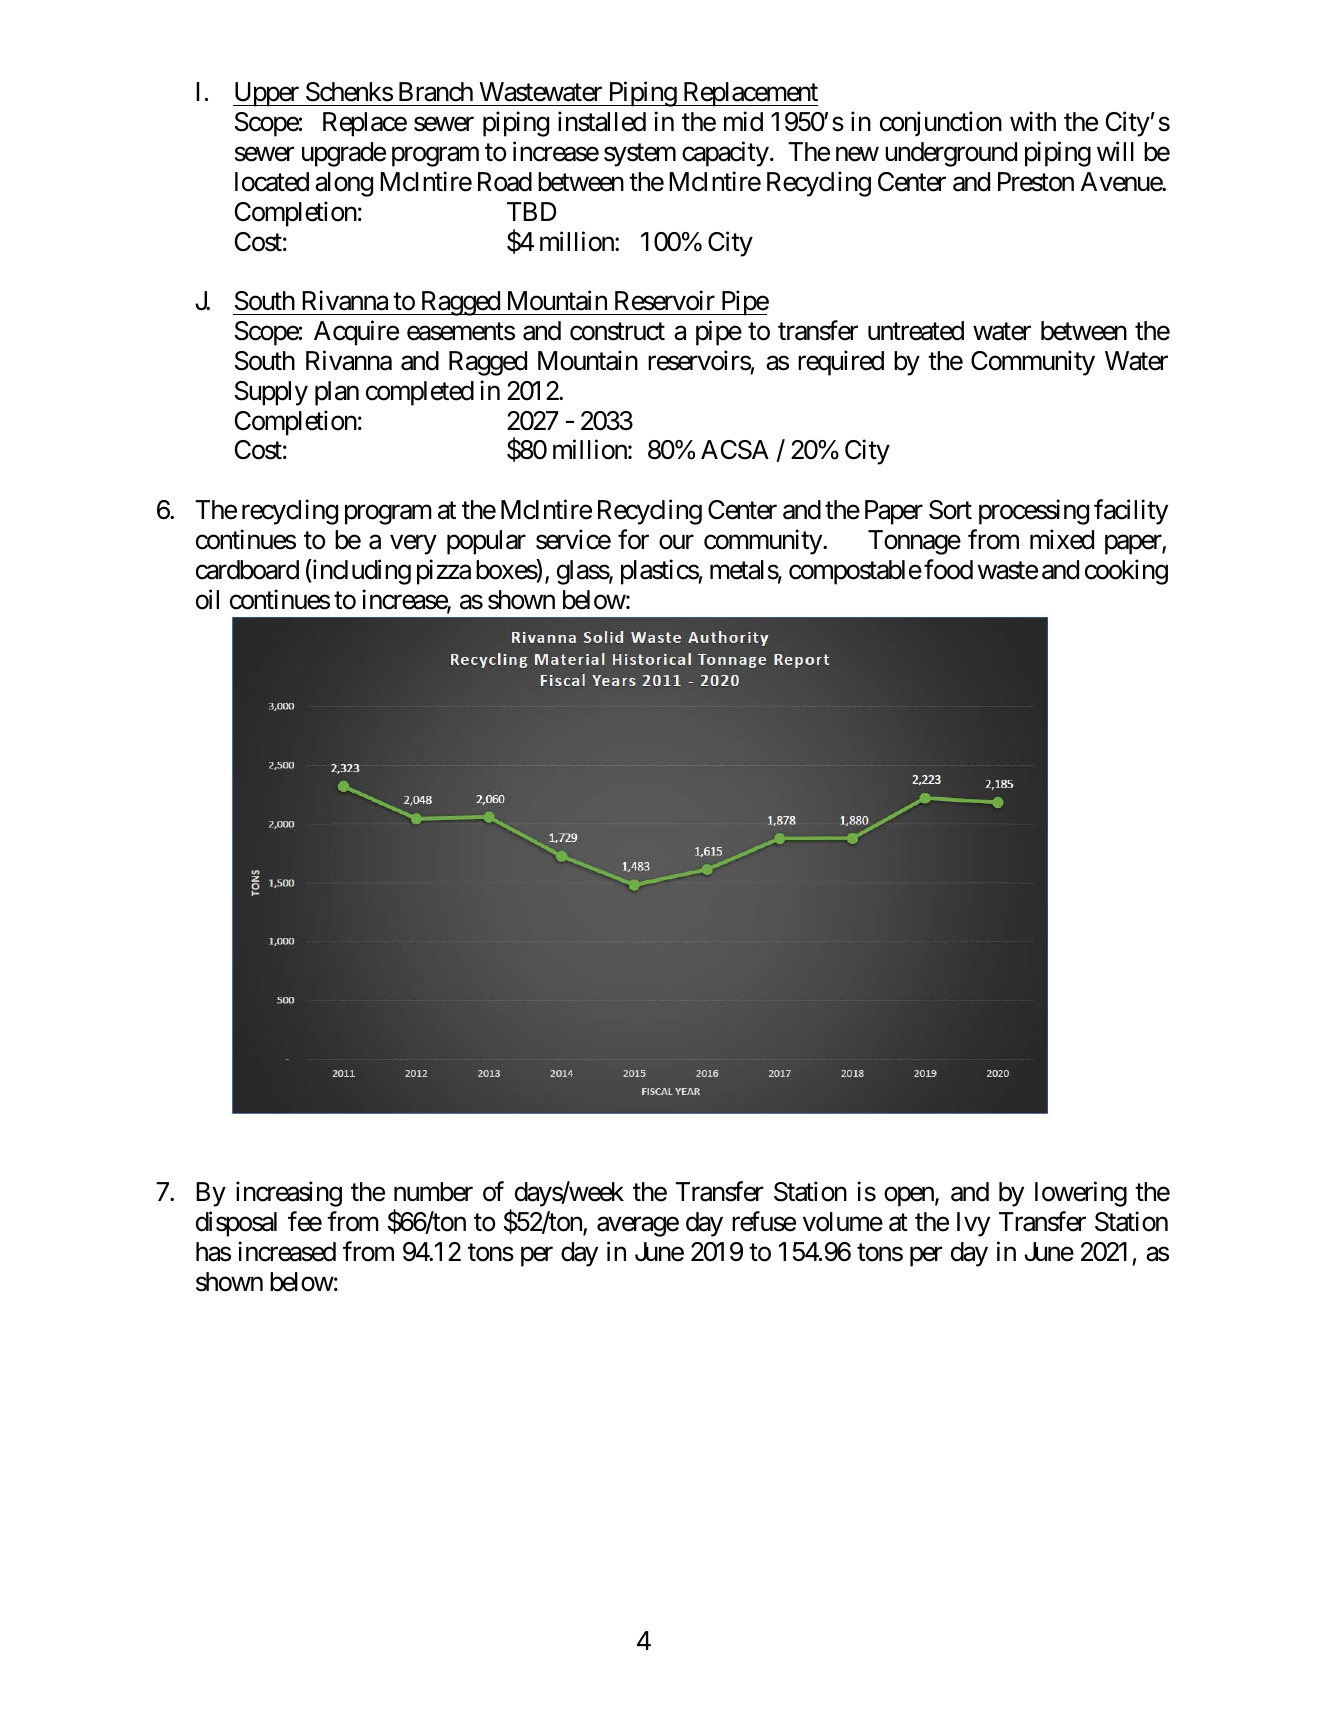 Image resolution: width=1323 pixels, height=1712 pixels. I want to click on Upper, so click(267, 94).
